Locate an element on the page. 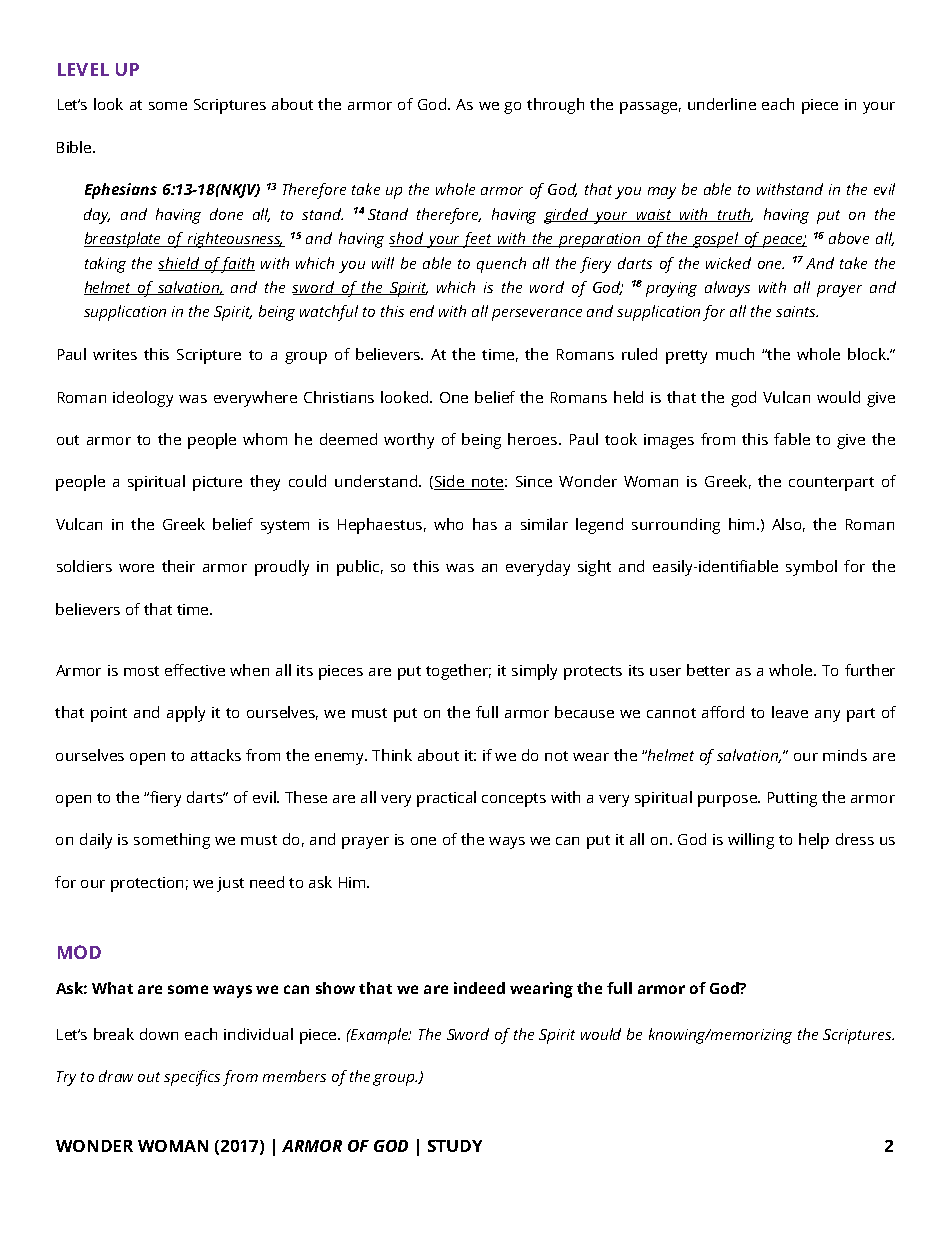  specifics is located at coordinates (192, 1078).
